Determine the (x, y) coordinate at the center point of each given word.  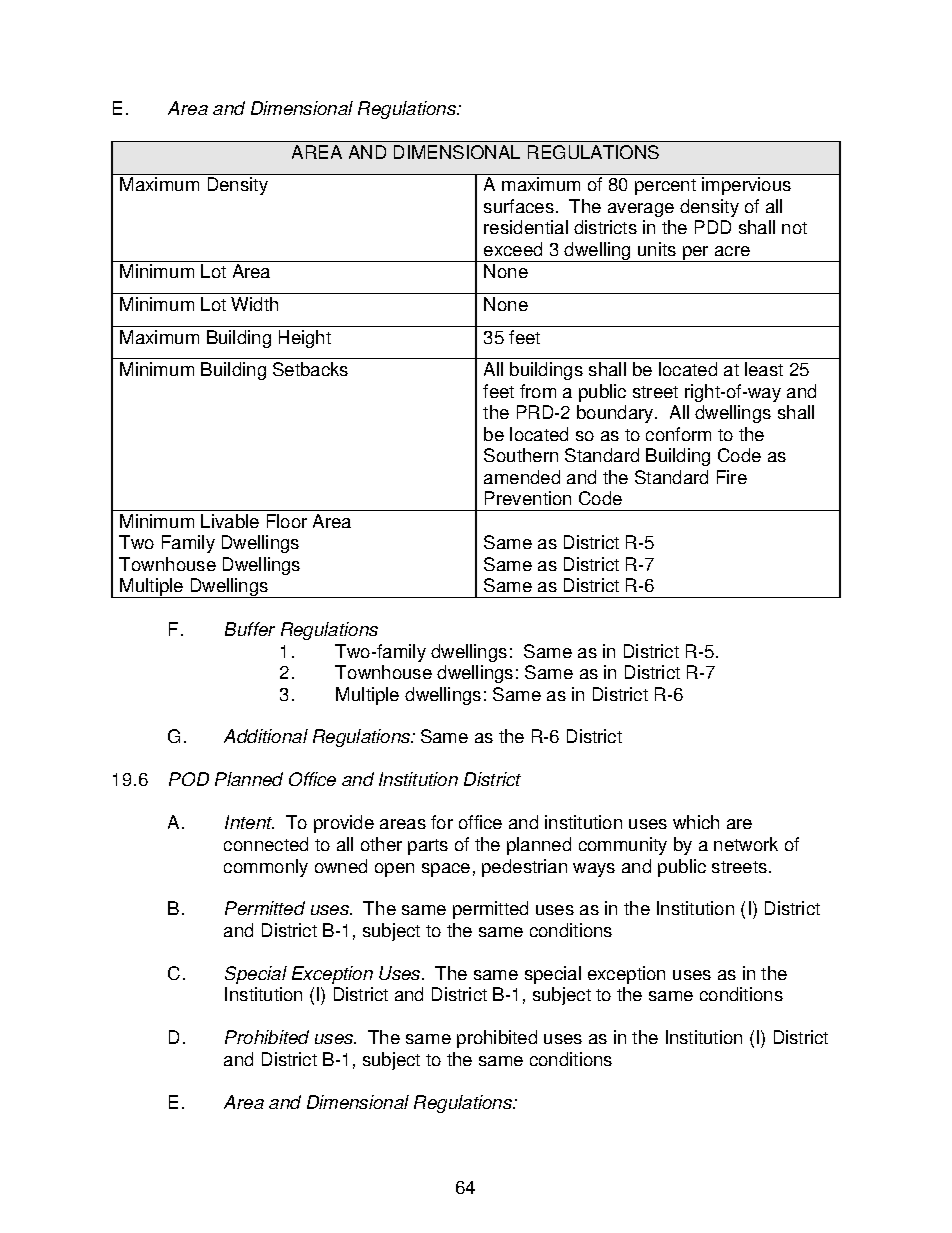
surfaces (519, 206)
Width (254, 304)
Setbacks (310, 369)
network (746, 844)
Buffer (250, 629)
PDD (713, 227)
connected (266, 844)
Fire (732, 477)
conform (678, 434)
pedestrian (524, 868)
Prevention (528, 498)
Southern (521, 455)
